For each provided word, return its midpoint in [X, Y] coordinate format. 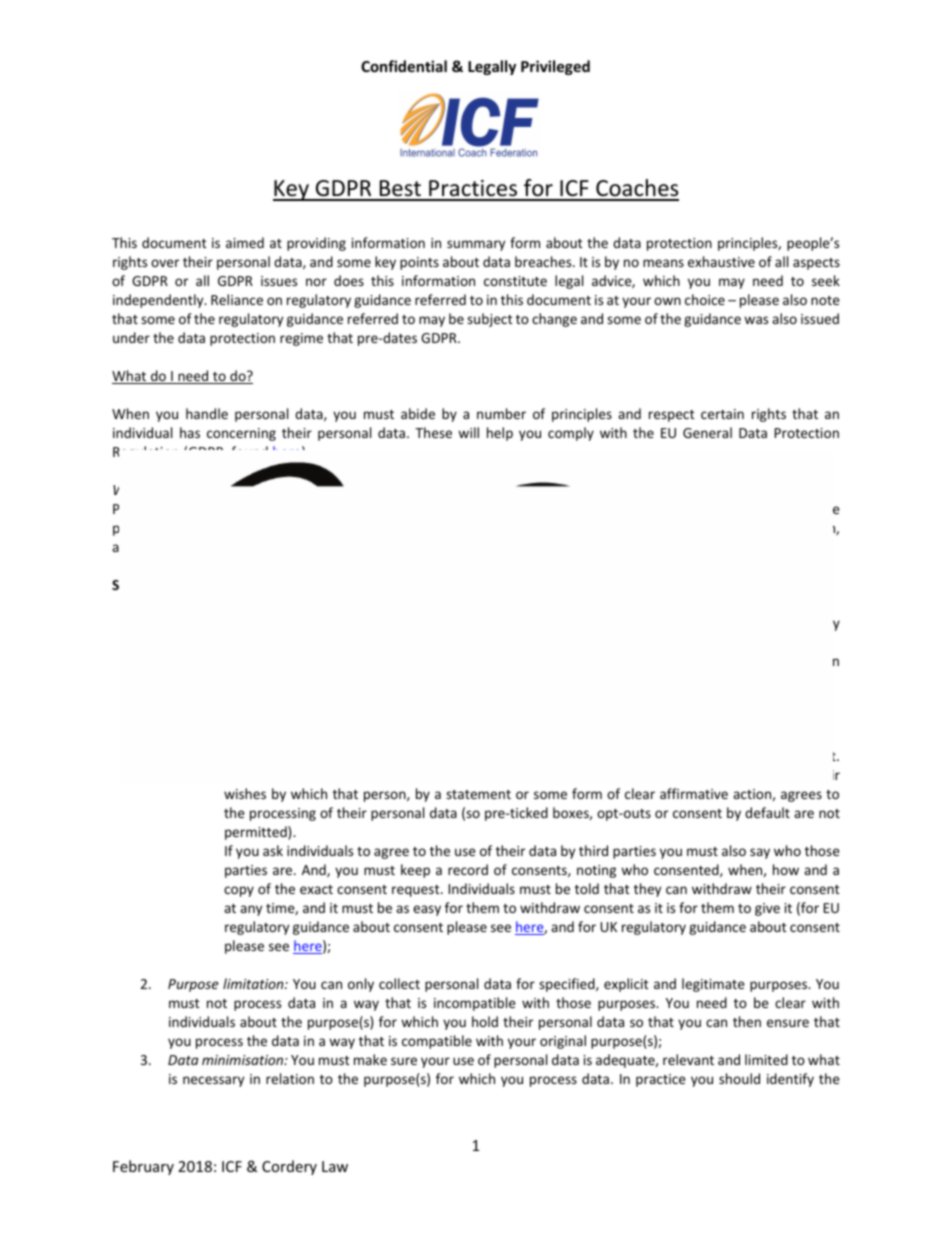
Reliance [237, 299]
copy [239, 891]
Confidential [404, 66]
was [756, 320]
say [760, 853]
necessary [213, 1081]
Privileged [555, 67]
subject [489, 320]
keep [415, 871]
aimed [245, 242]
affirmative [694, 793]
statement [478, 794]
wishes [245, 793]
